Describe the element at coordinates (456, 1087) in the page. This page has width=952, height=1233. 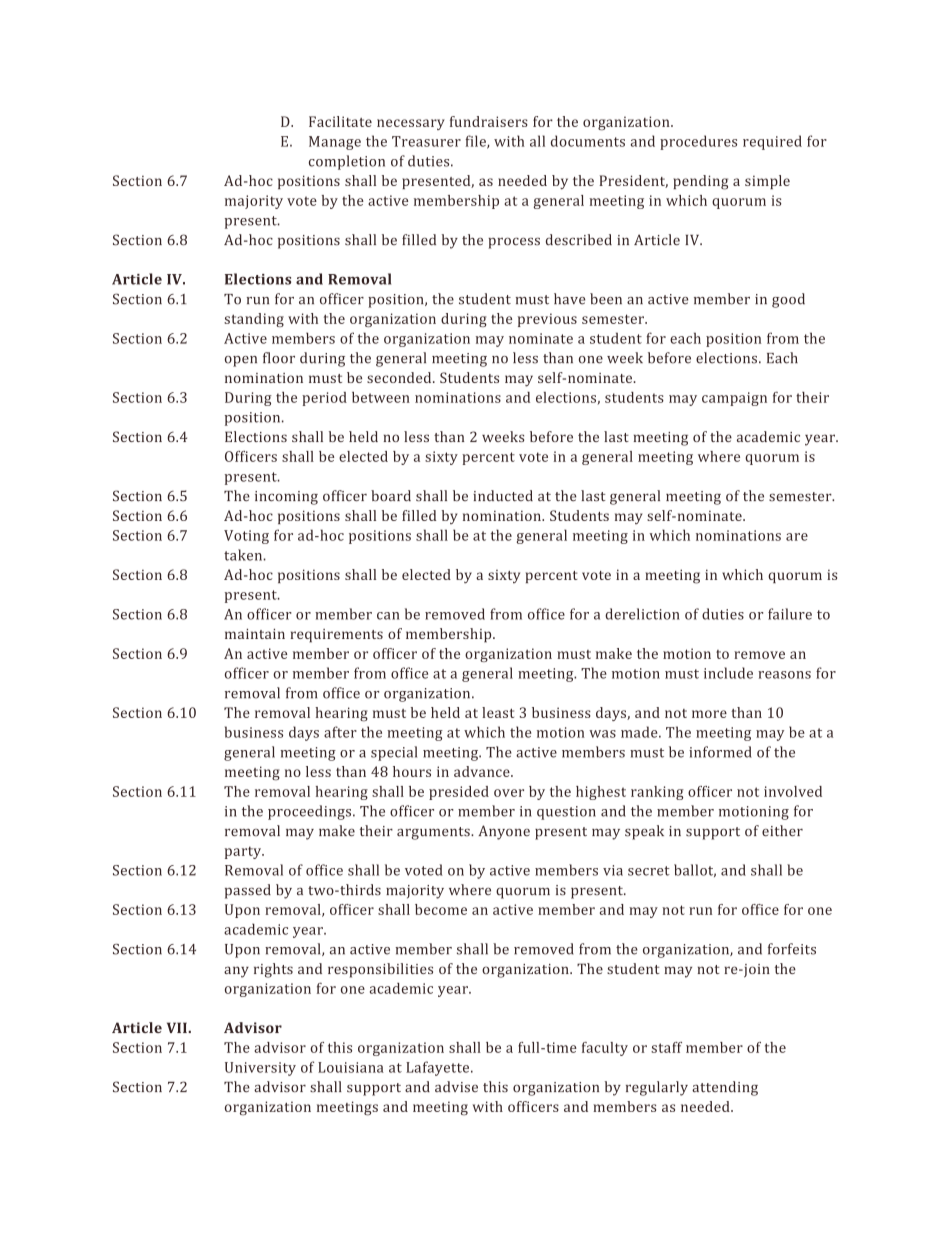
I see `advise` at that location.
